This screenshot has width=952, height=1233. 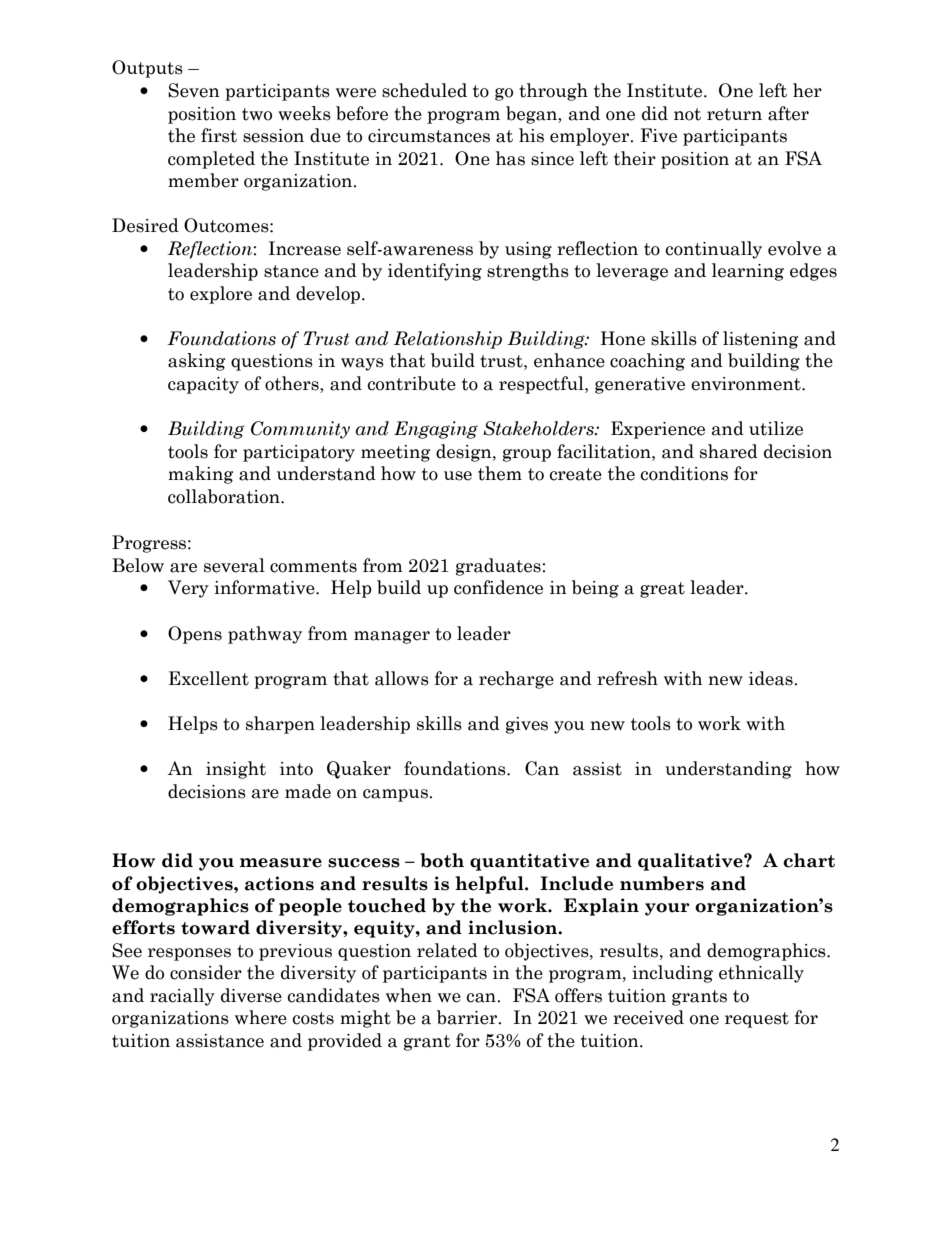 I want to click on great, so click(x=662, y=590).
